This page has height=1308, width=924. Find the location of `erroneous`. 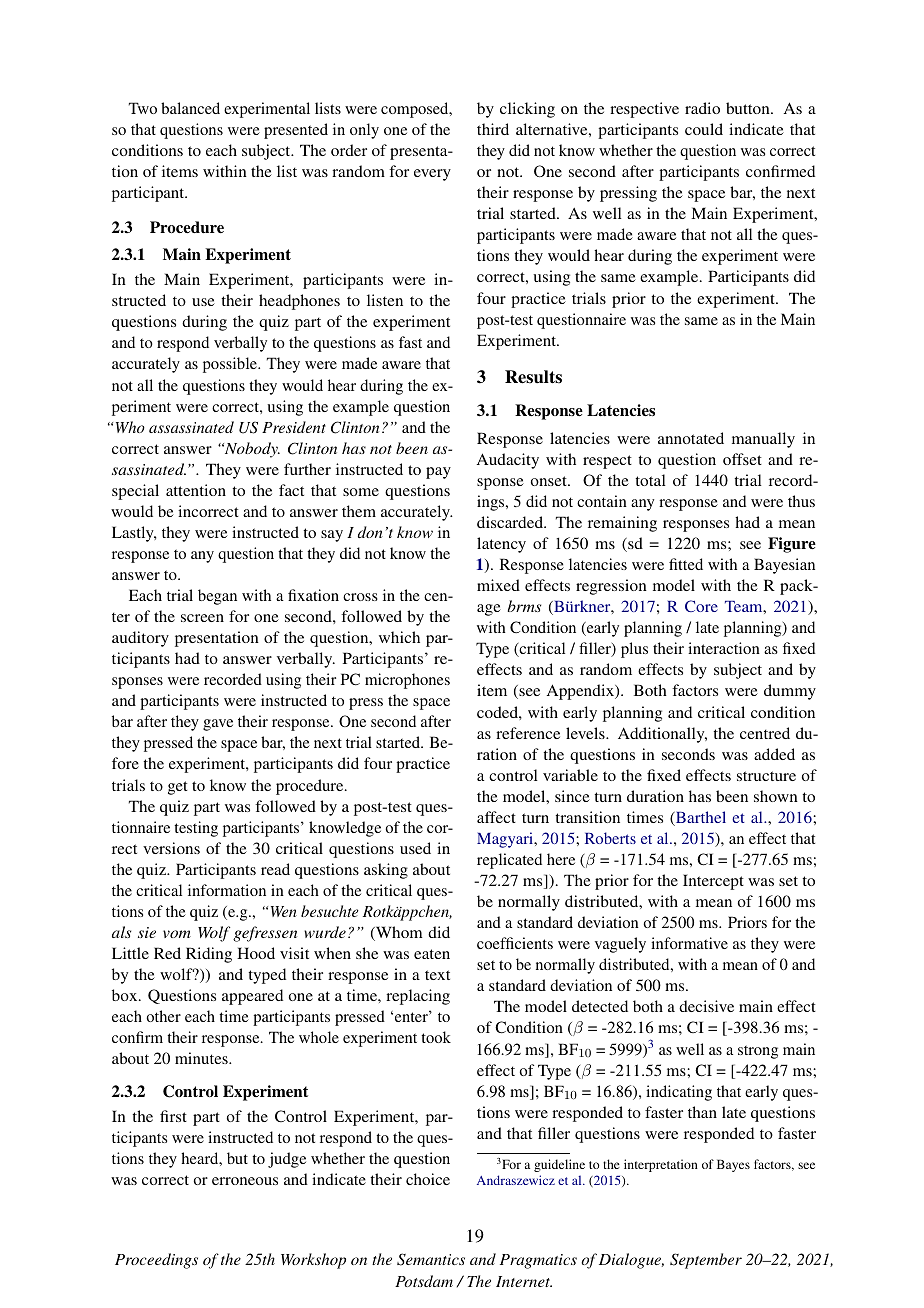

erroneous is located at coordinates (245, 1181).
